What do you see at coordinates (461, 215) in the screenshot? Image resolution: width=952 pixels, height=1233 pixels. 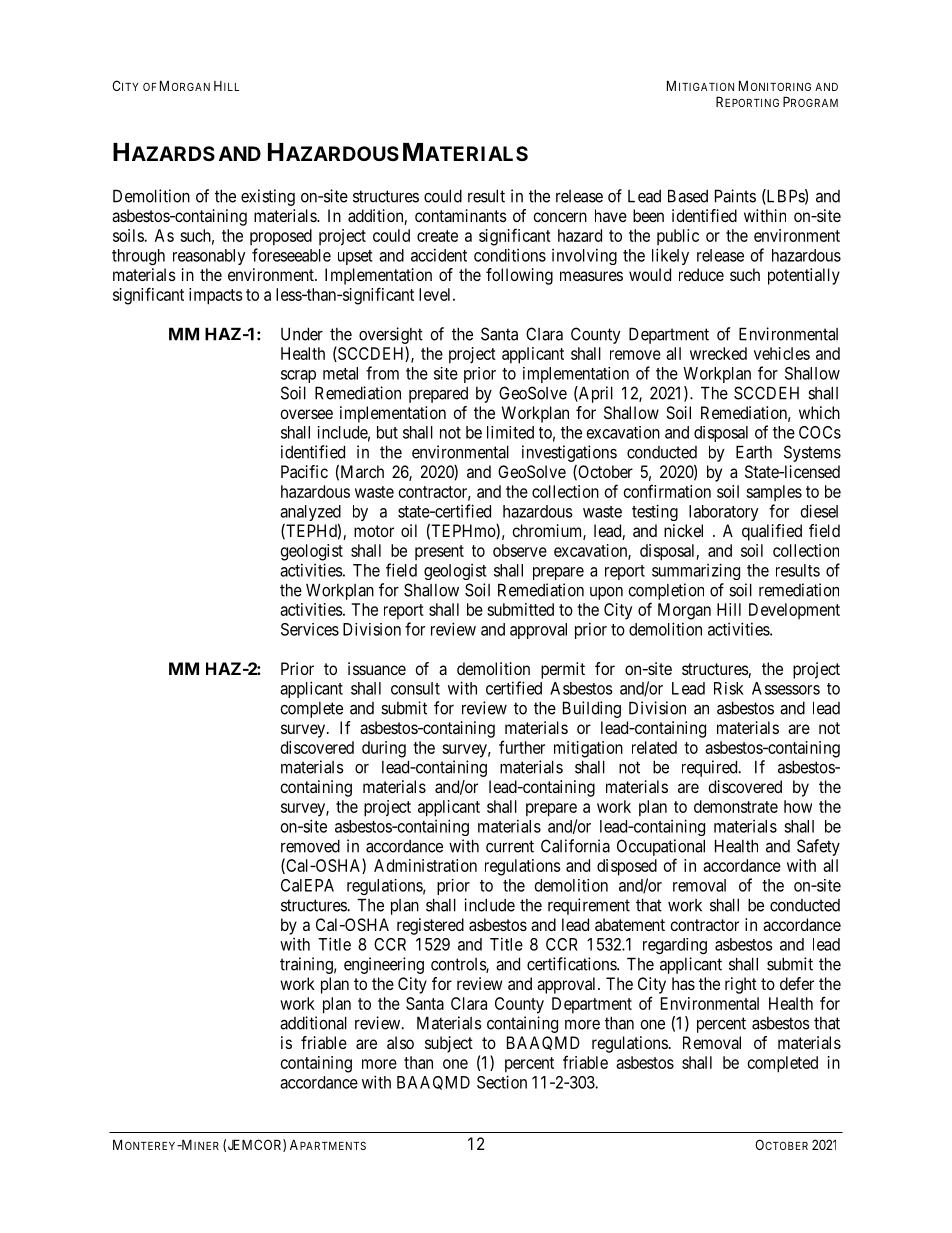 I see `contaminants` at bounding box center [461, 215].
